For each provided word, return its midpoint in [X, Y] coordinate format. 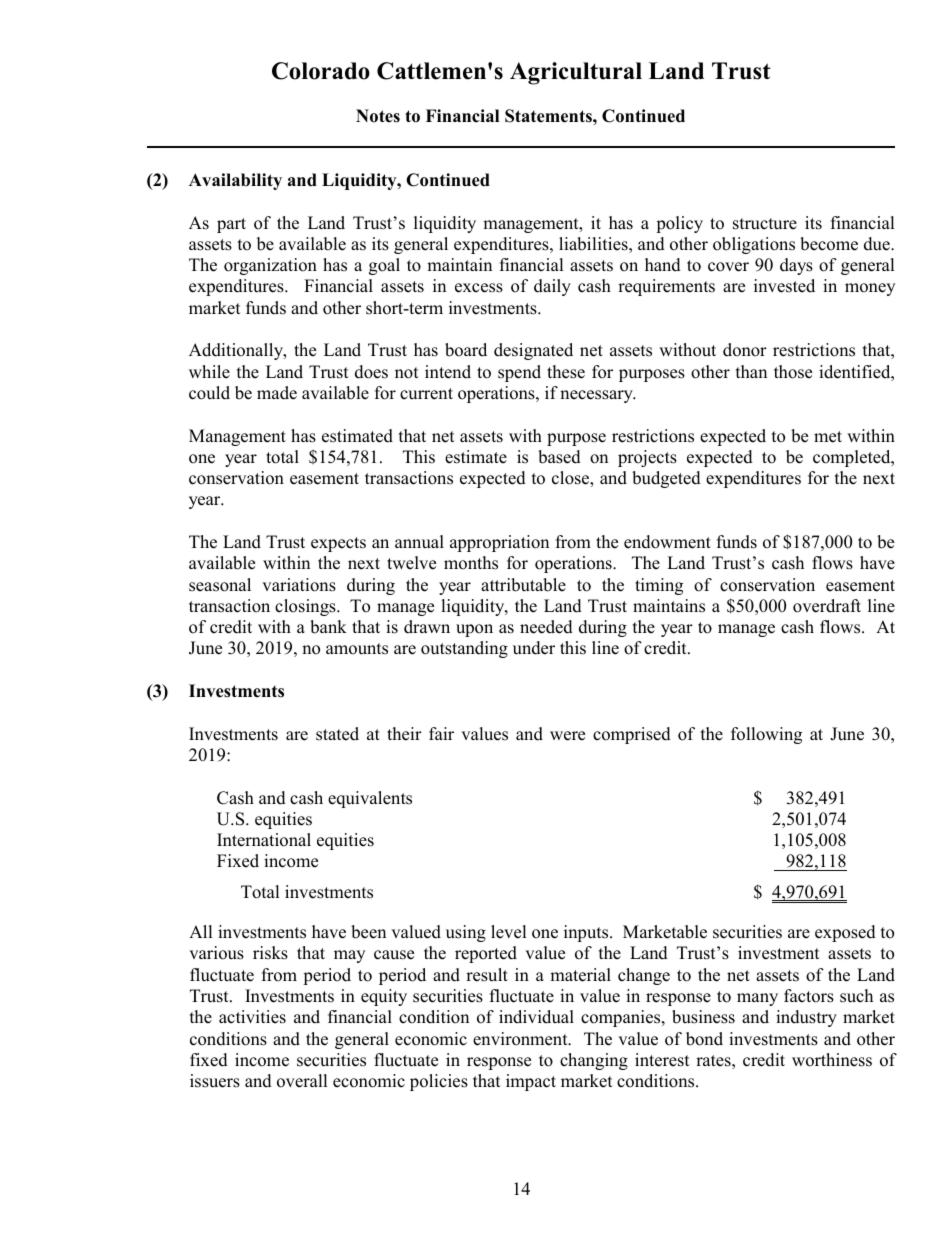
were [567, 736]
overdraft [827, 606]
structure [765, 224]
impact [531, 1082]
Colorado [321, 71]
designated [533, 351]
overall [302, 1081]
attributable [523, 585]
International [264, 840]
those [793, 372]
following [766, 735]
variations [299, 585]
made [277, 393]
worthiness [832, 1060]
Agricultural [576, 73]
